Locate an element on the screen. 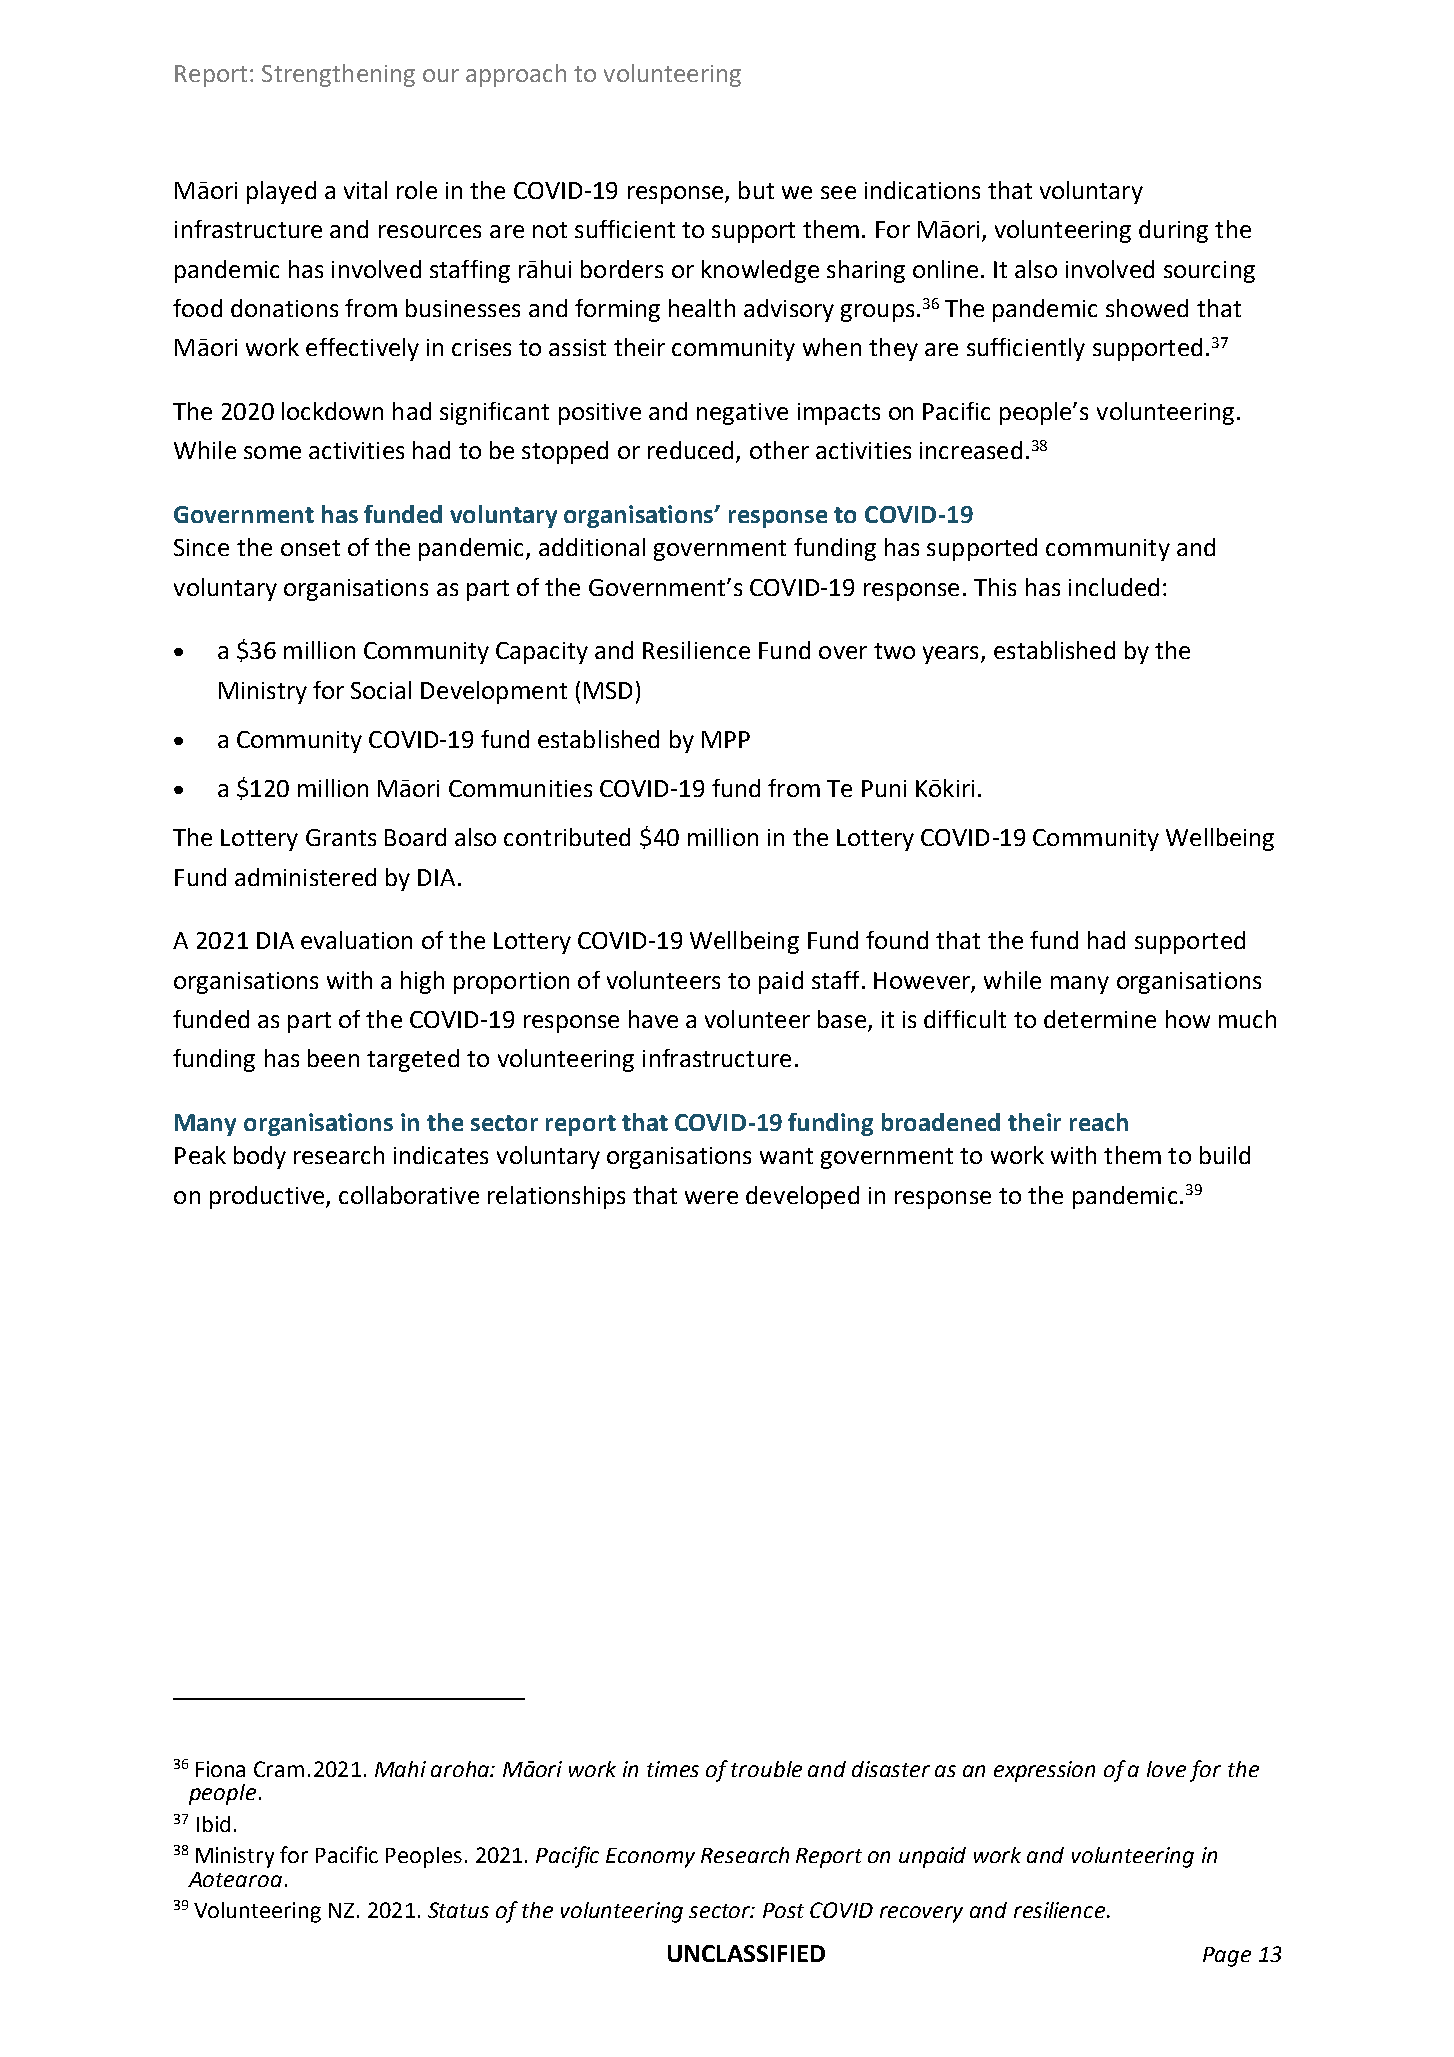 The height and width of the screenshot is (2057, 1454). build is located at coordinates (1225, 1155).
